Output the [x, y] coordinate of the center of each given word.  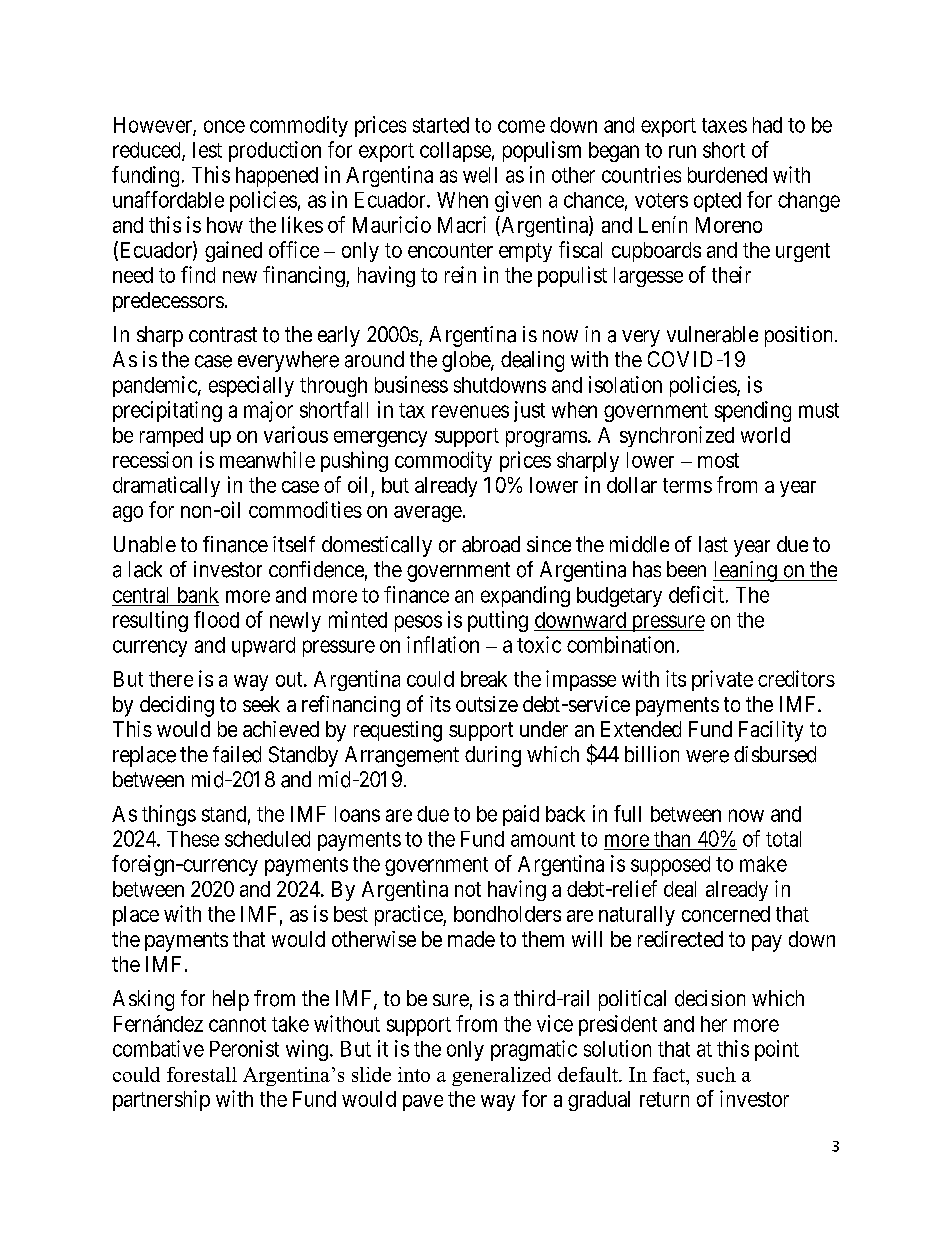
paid [521, 815]
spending [753, 411]
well [480, 175]
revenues [470, 411]
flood [216, 619]
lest [207, 150]
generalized [501, 1076]
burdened [727, 175]
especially [251, 386]
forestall [202, 1074]
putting [498, 621]
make [763, 864]
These [193, 839]
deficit [696, 594]
